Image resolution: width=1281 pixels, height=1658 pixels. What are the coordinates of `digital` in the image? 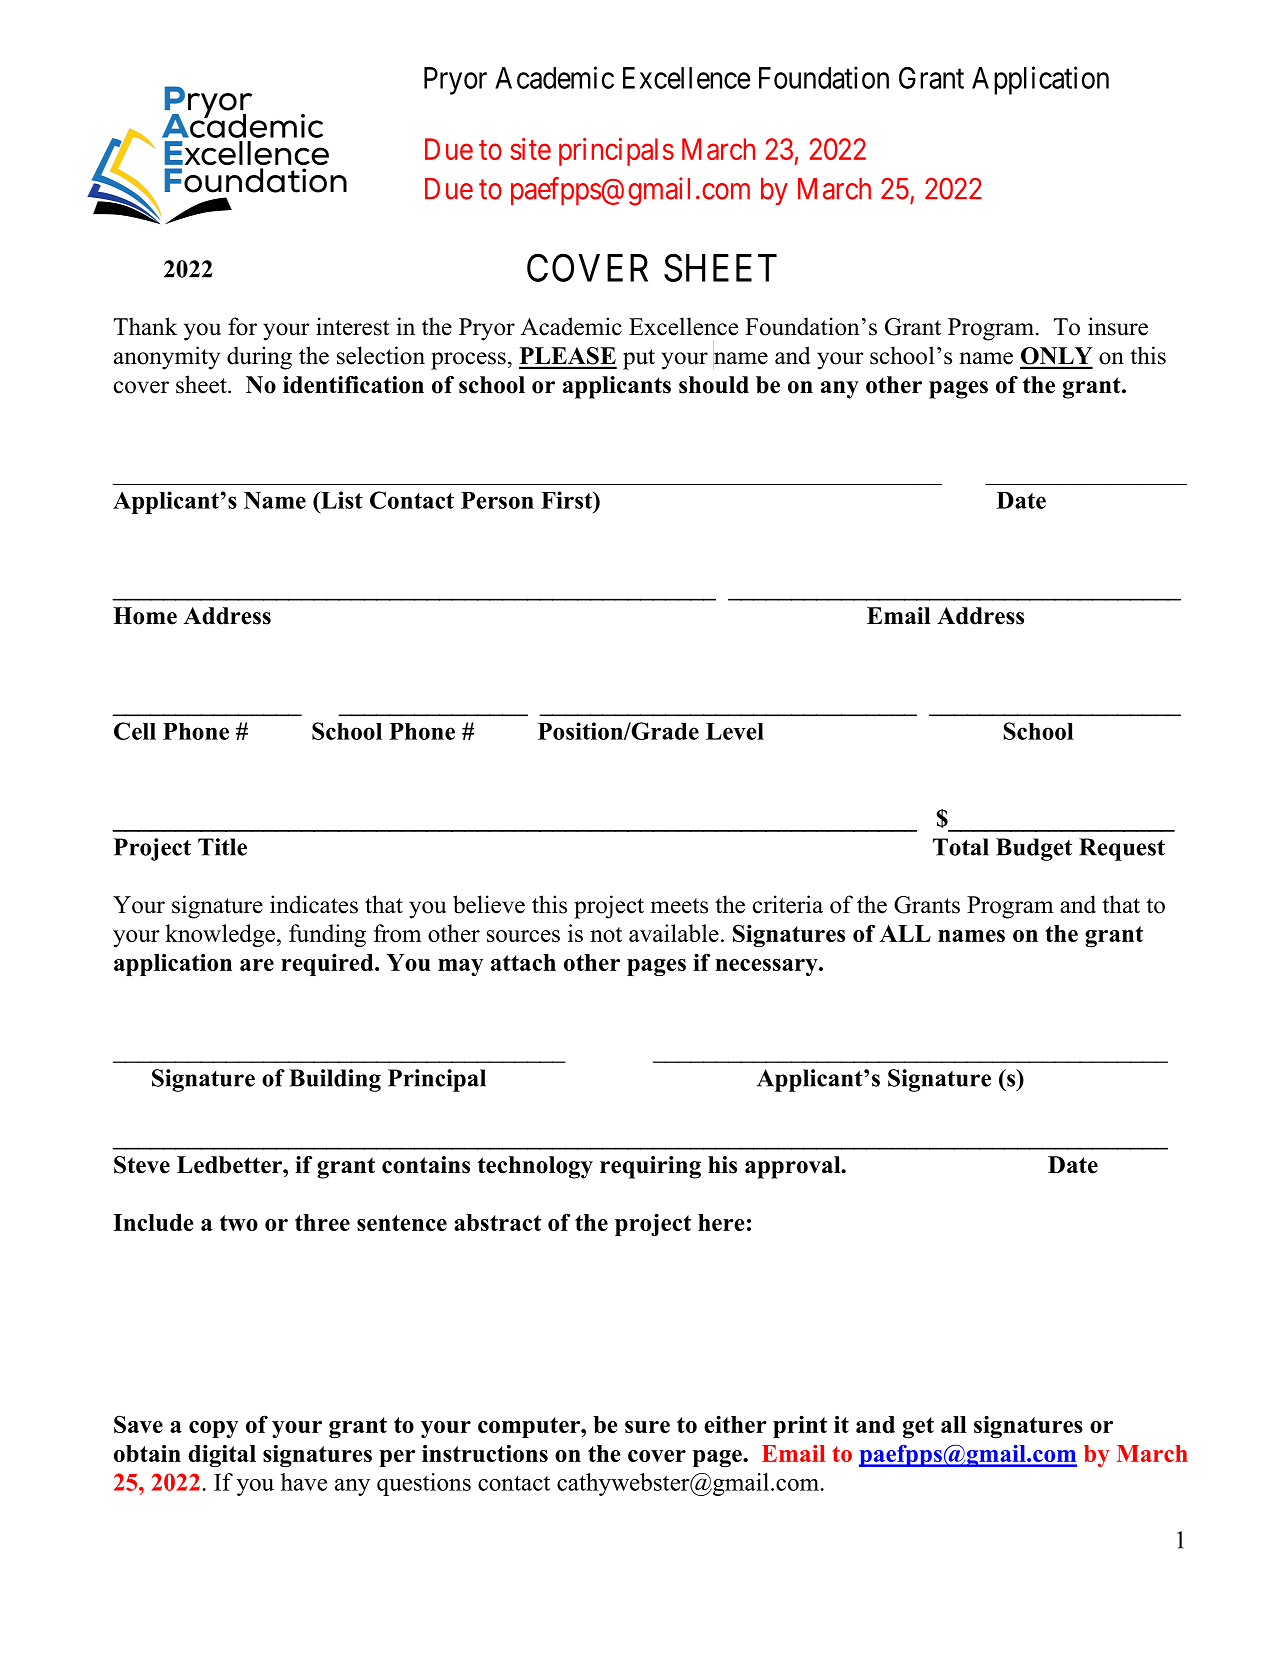 It's located at (222, 1455).
